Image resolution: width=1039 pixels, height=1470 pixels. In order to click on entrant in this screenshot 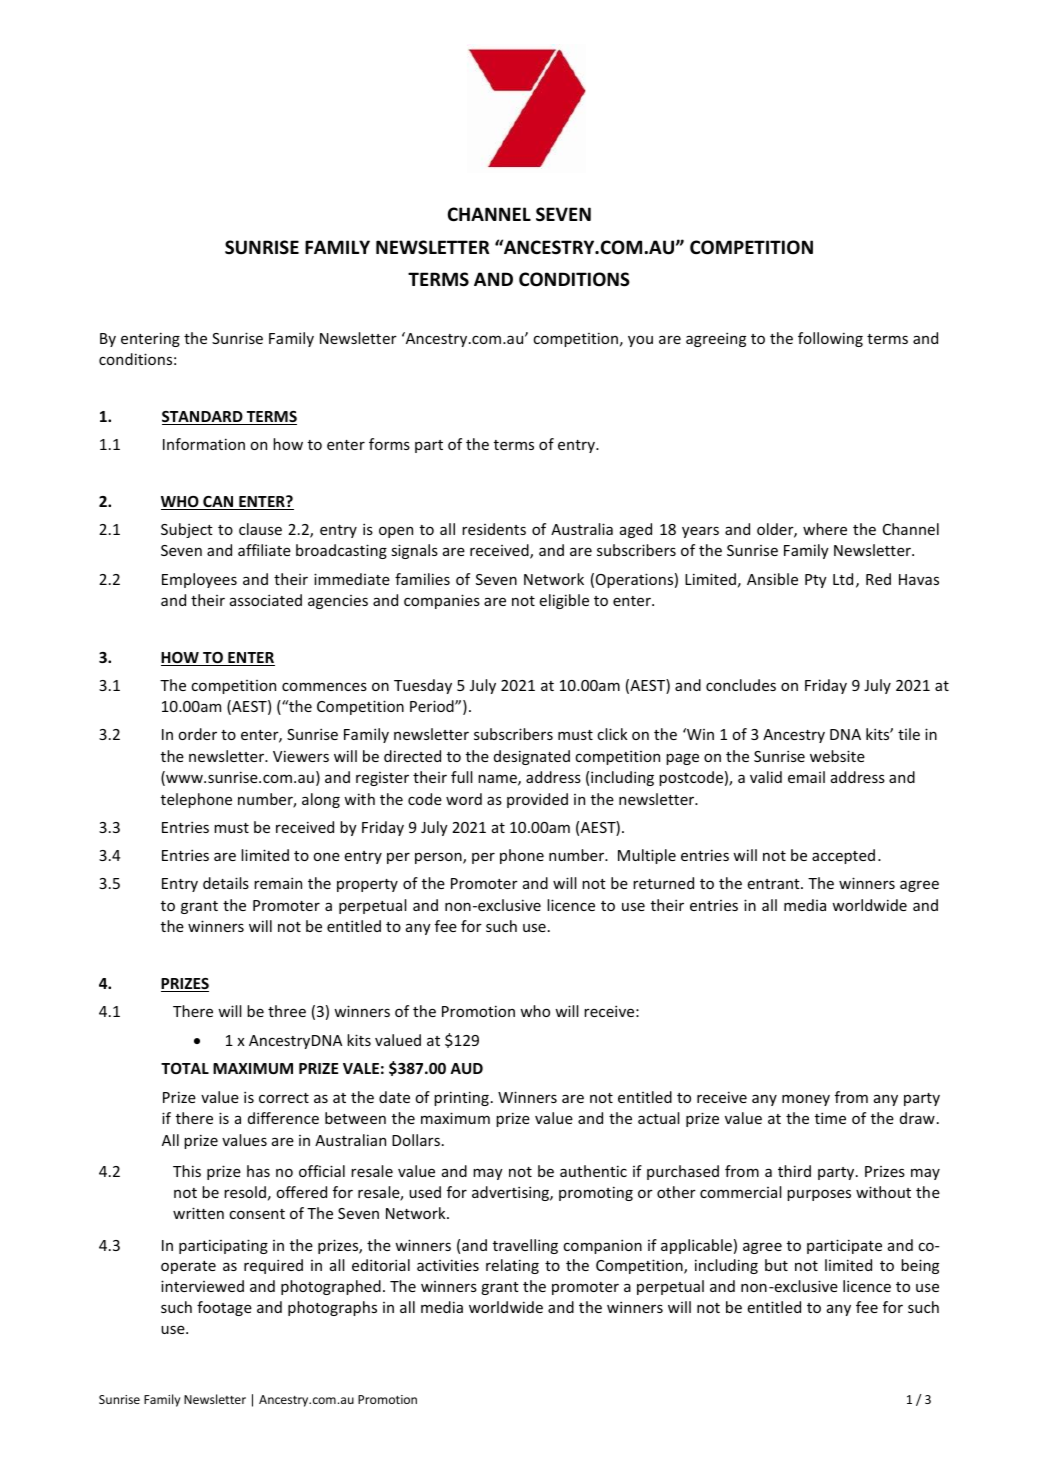, I will do `click(775, 884)`.
